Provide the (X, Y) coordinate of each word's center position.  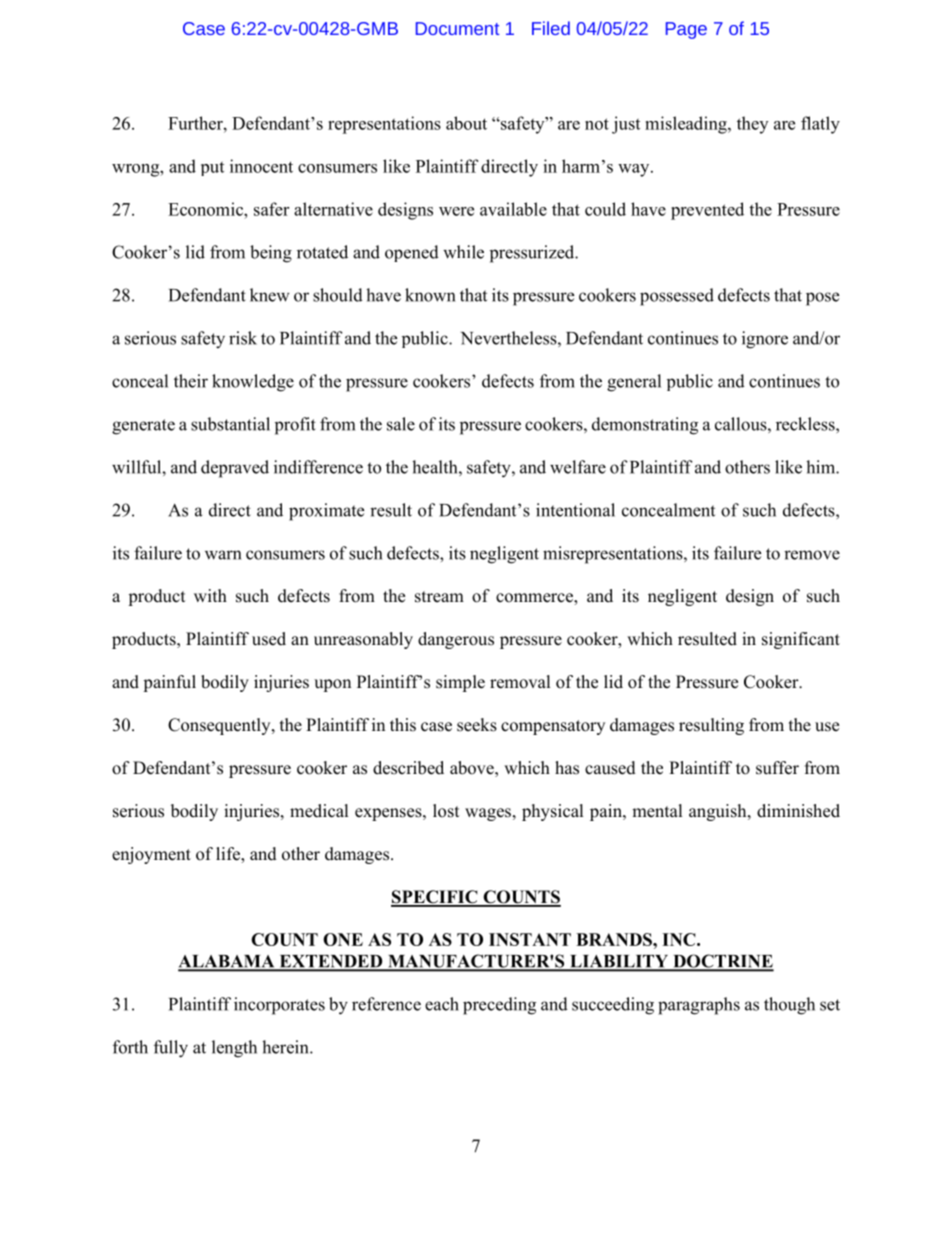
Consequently (220, 726)
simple (460, 683)
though (789, 1006)
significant (801, 640)
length (234, 1049)
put (212, 169)
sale (401, 424)
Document (457, 28)
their (191, 381)
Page (686, 30)
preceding (499, 1006)
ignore (765, 340)
